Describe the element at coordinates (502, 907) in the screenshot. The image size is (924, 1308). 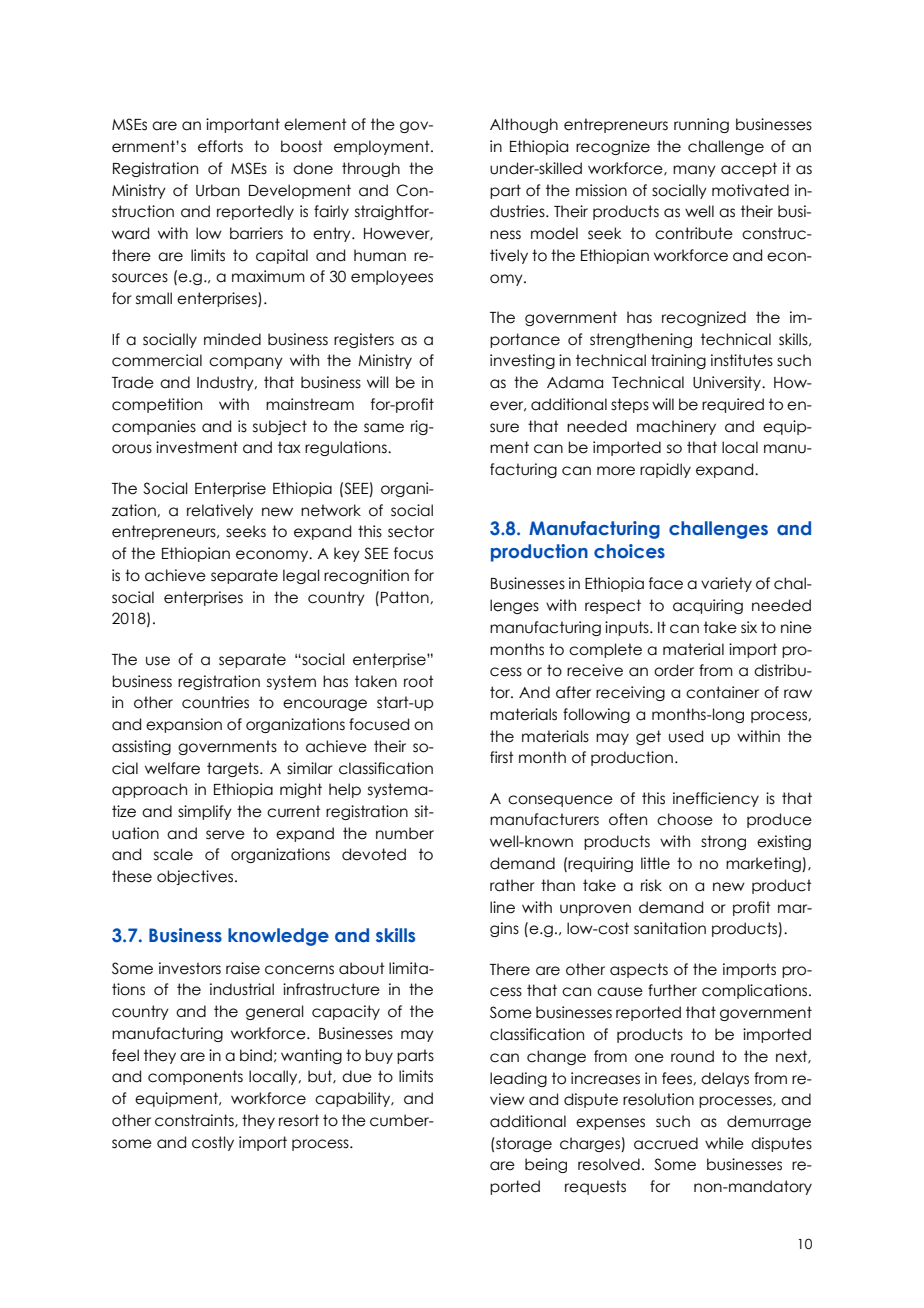
I see `line` at that location.
